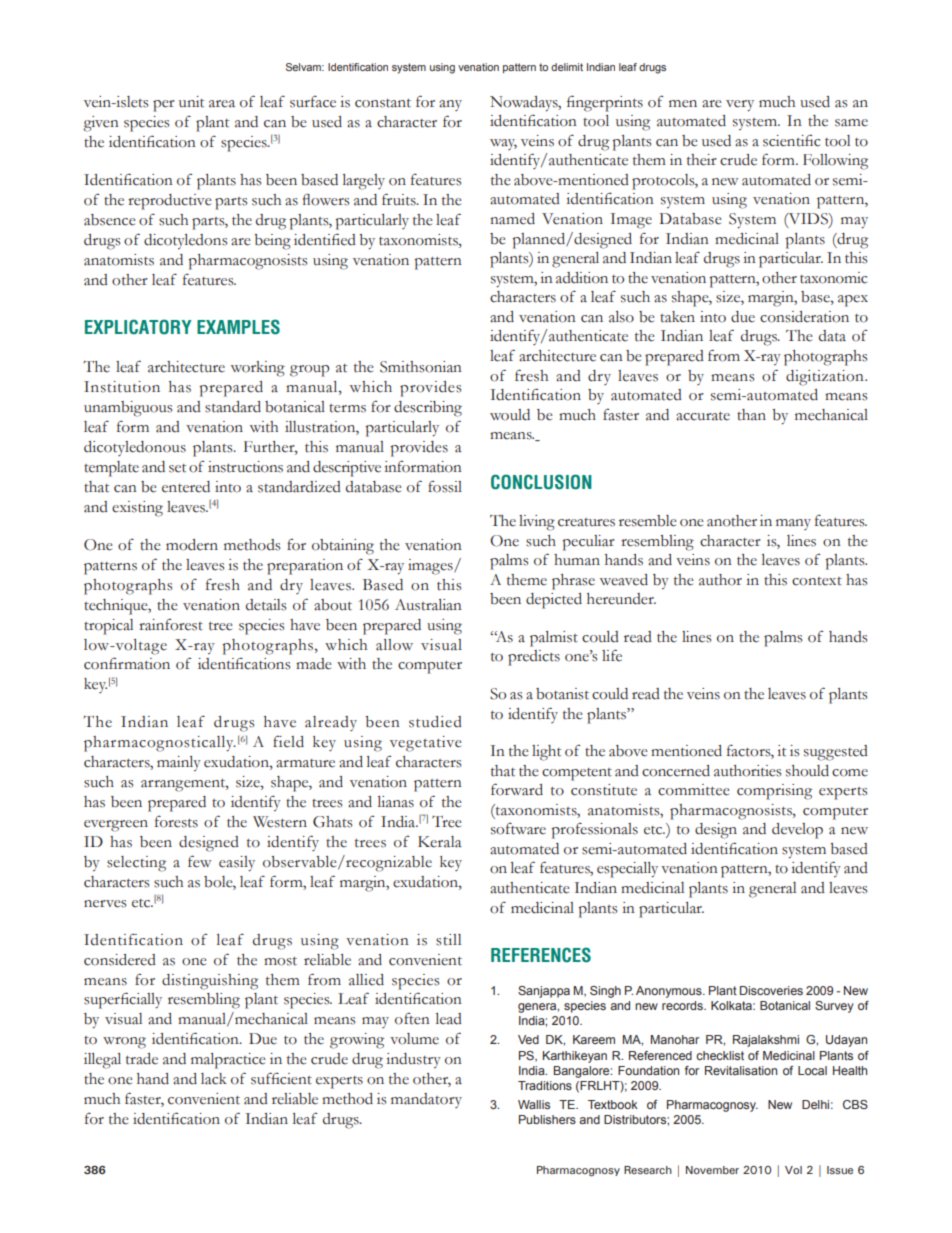 This page has width=952, height=1233. What do you see at coordinates (510, 415) in the page?
I see `would` at bounding box center [510, 415].
